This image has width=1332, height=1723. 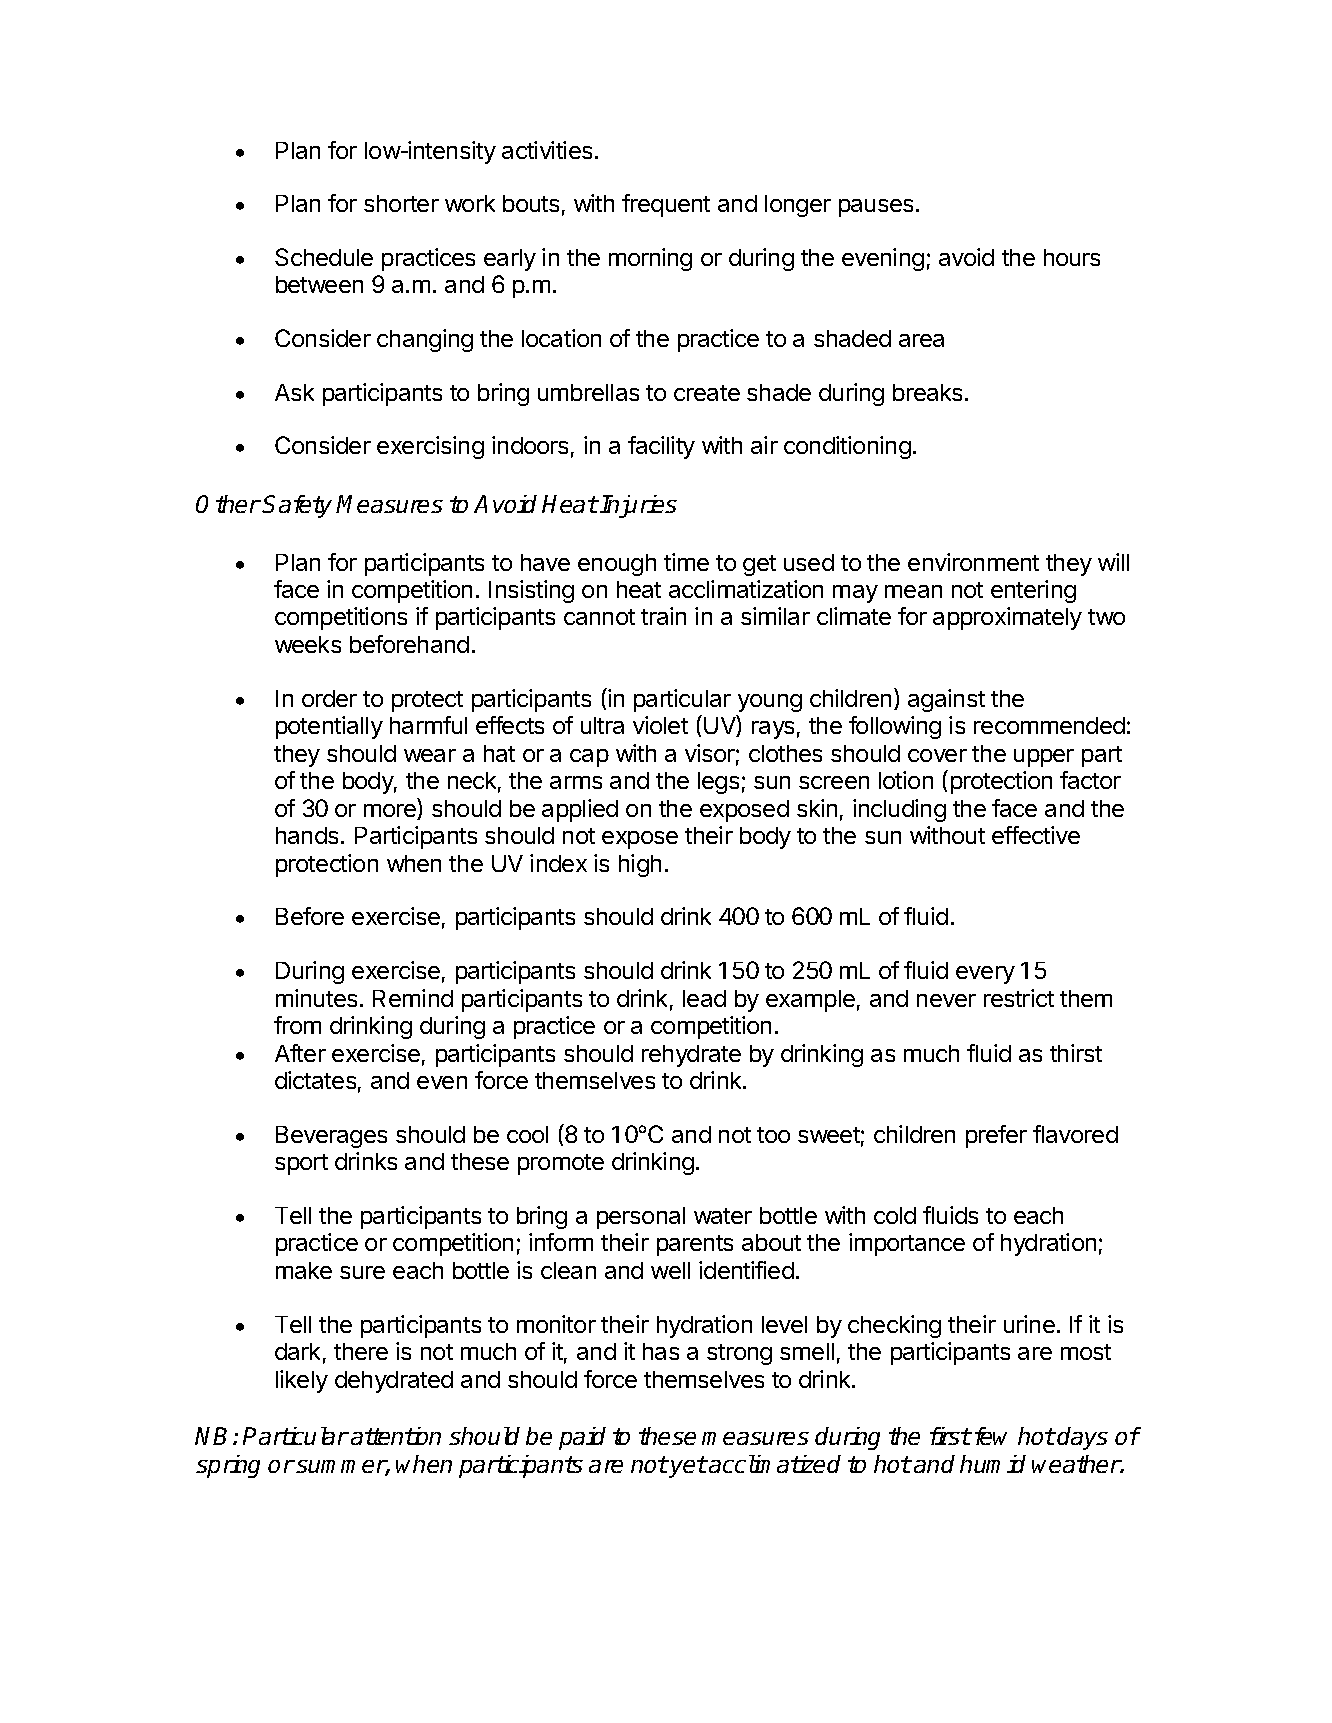 What do you see at coordinates (666, 205) in the image?
I see `frequent` at bounding box center [666, 205].
